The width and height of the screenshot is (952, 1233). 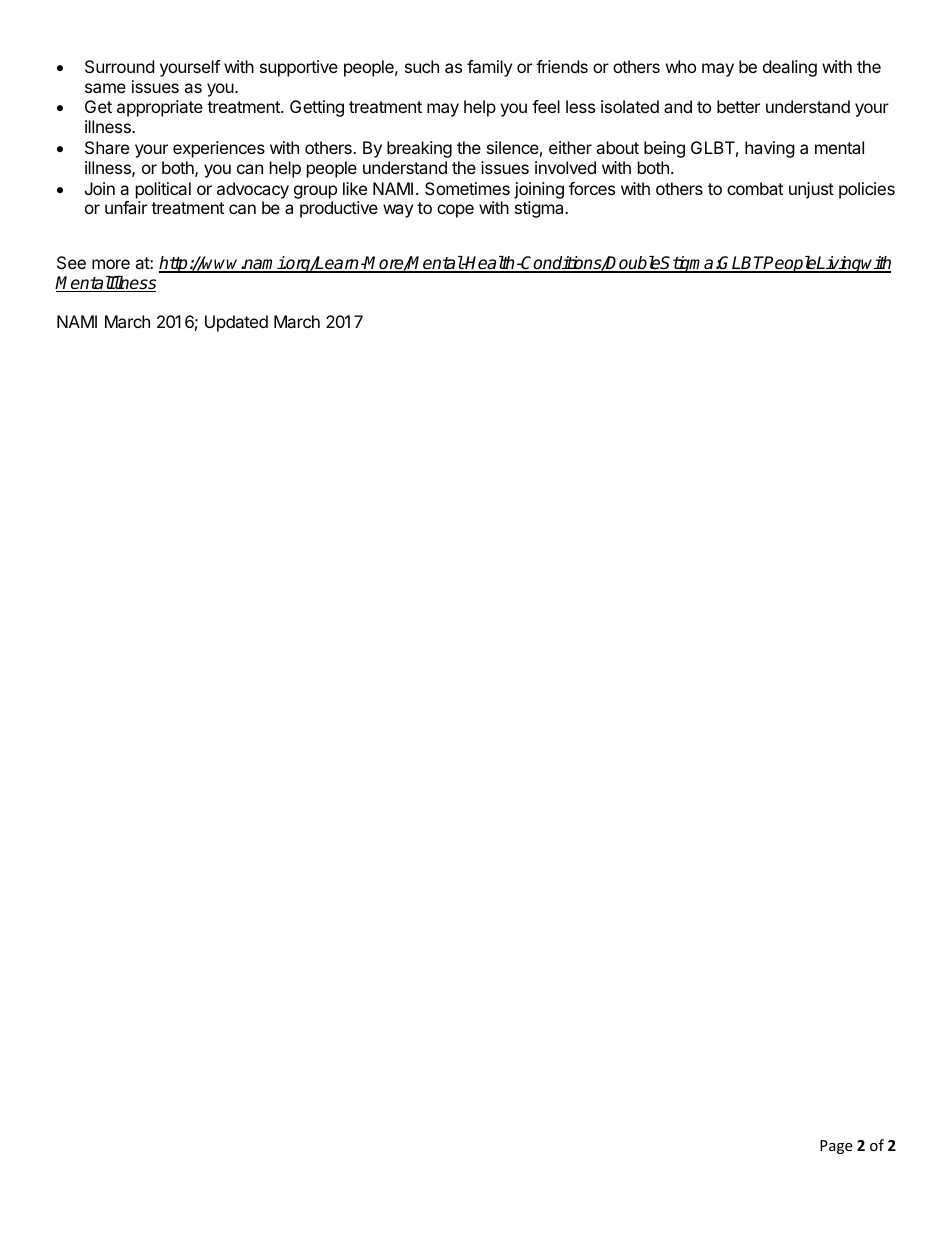 What do you see at coordinates (738, 106) in the screenshot?
I see `better` at bounding box center [738, 106].
